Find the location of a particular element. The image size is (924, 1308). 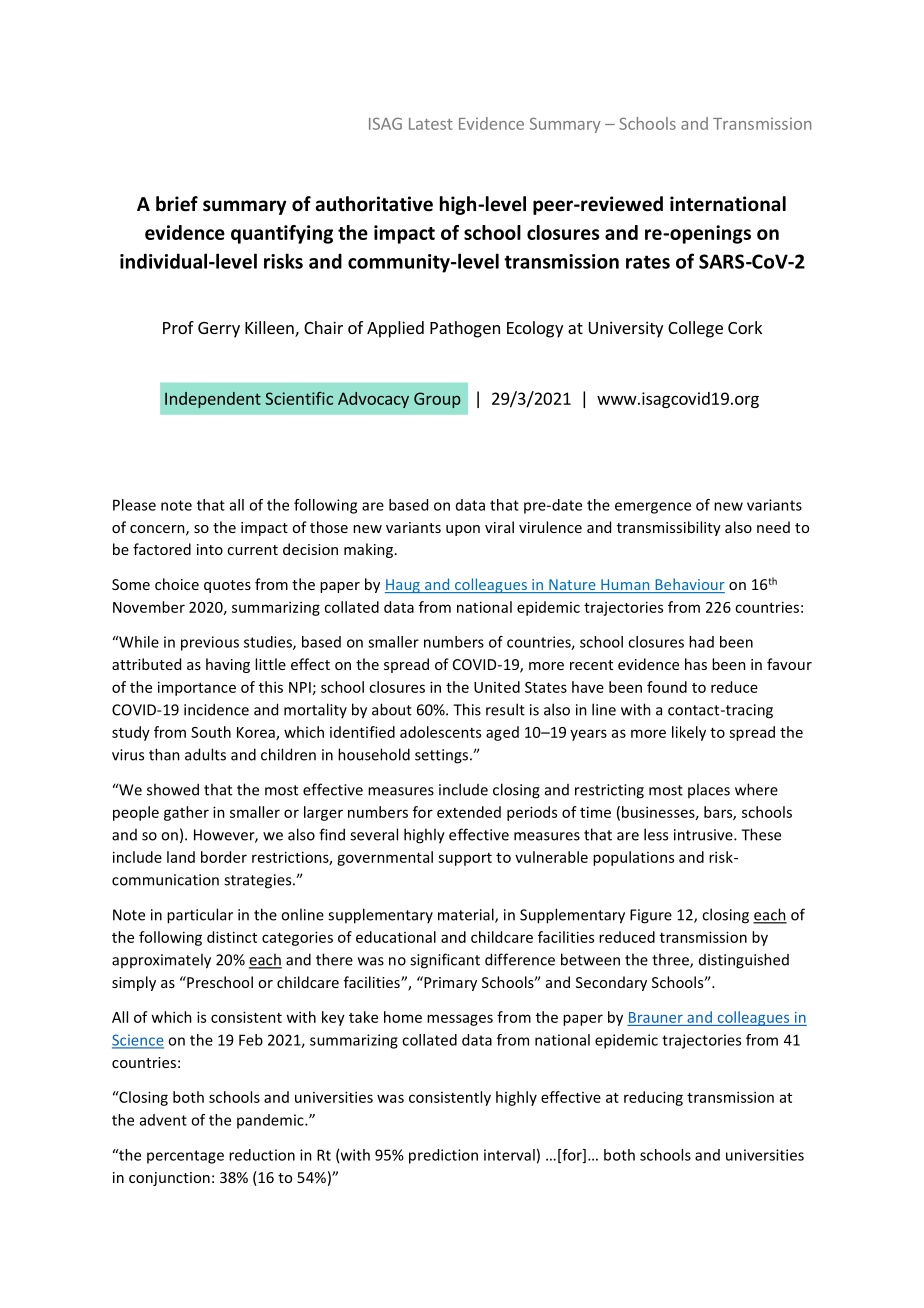

brief is located at coordinates (177, 204).
